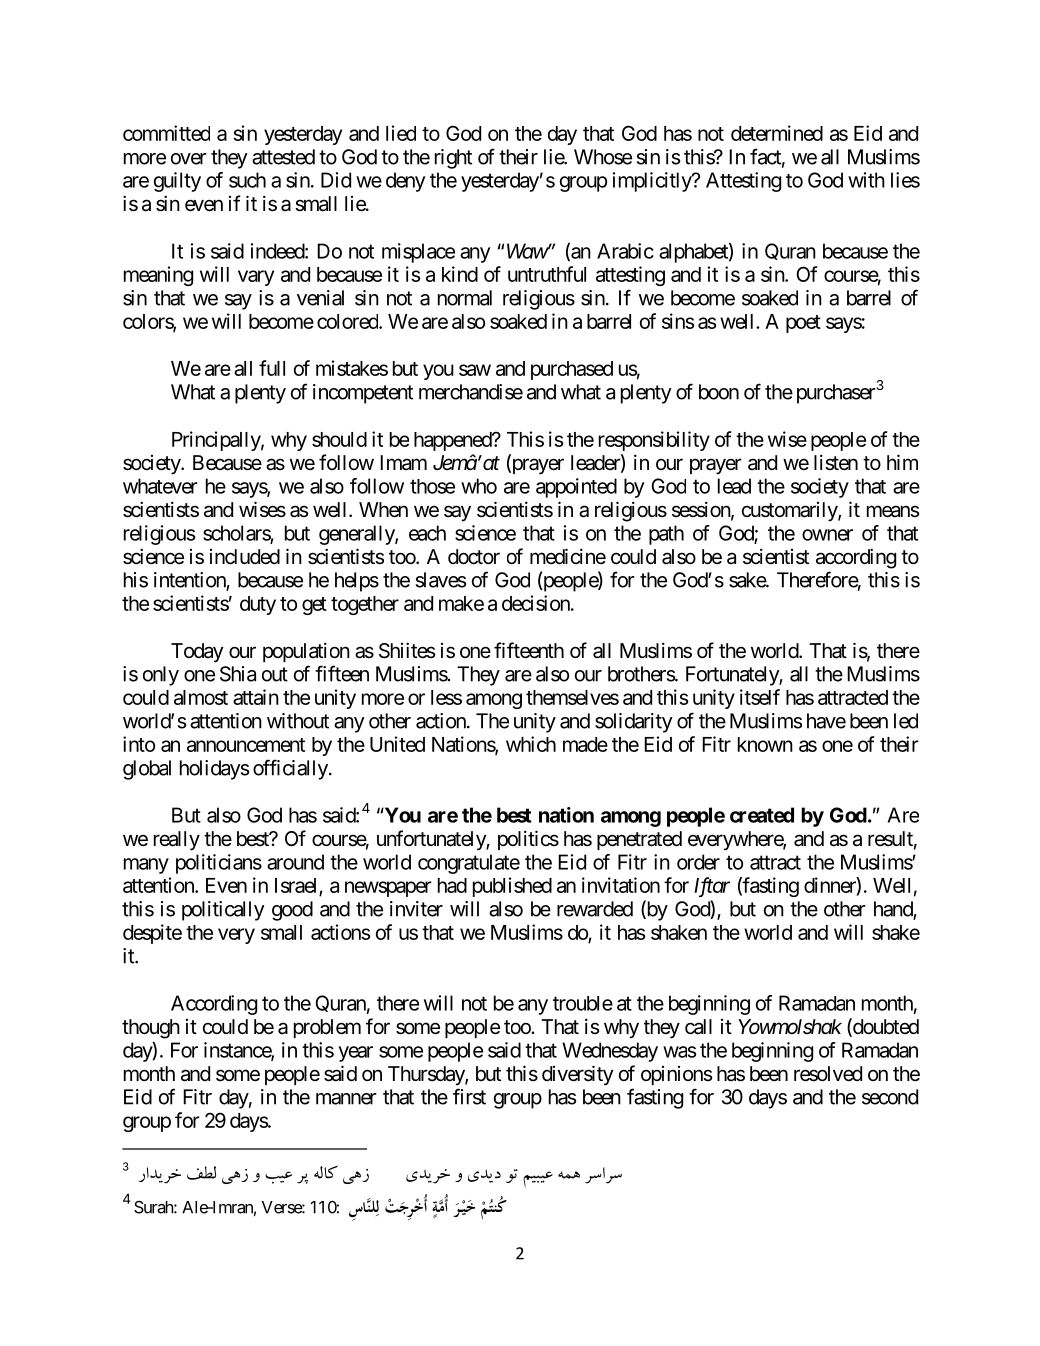 Image resolution: width=1040 pixels, height=1346 pixels. Describe the element at coordinates (827, 535) in the image. I see `owner` at that location.
